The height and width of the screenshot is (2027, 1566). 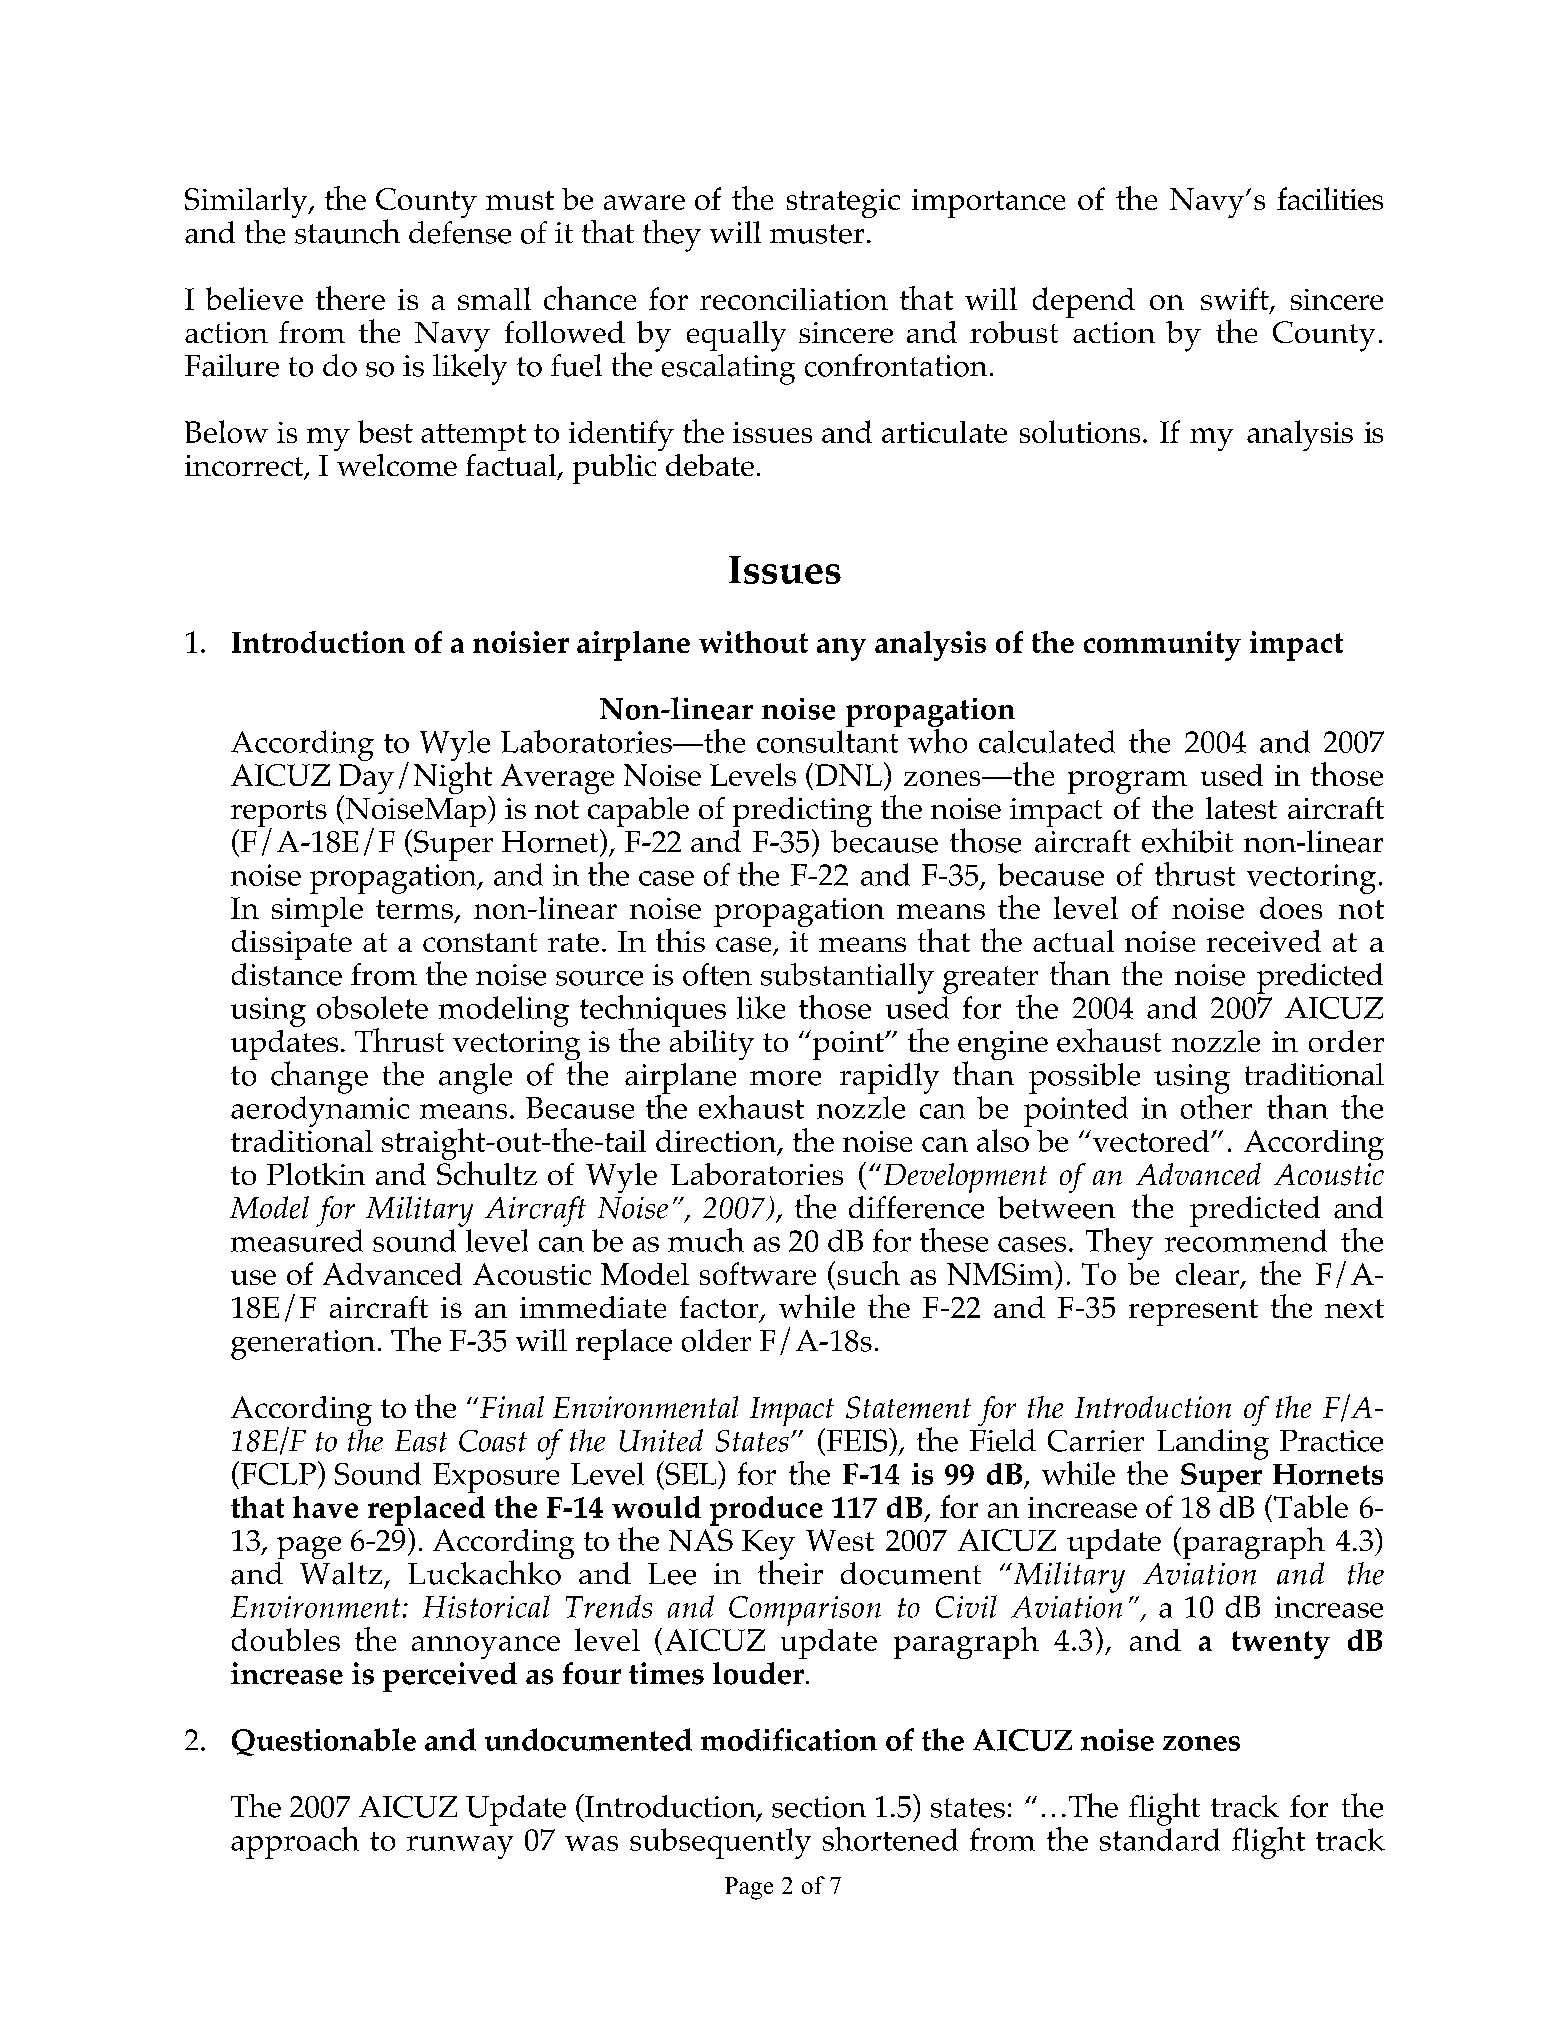 I want to click on obsolete, so click(x=372, y=1007).
